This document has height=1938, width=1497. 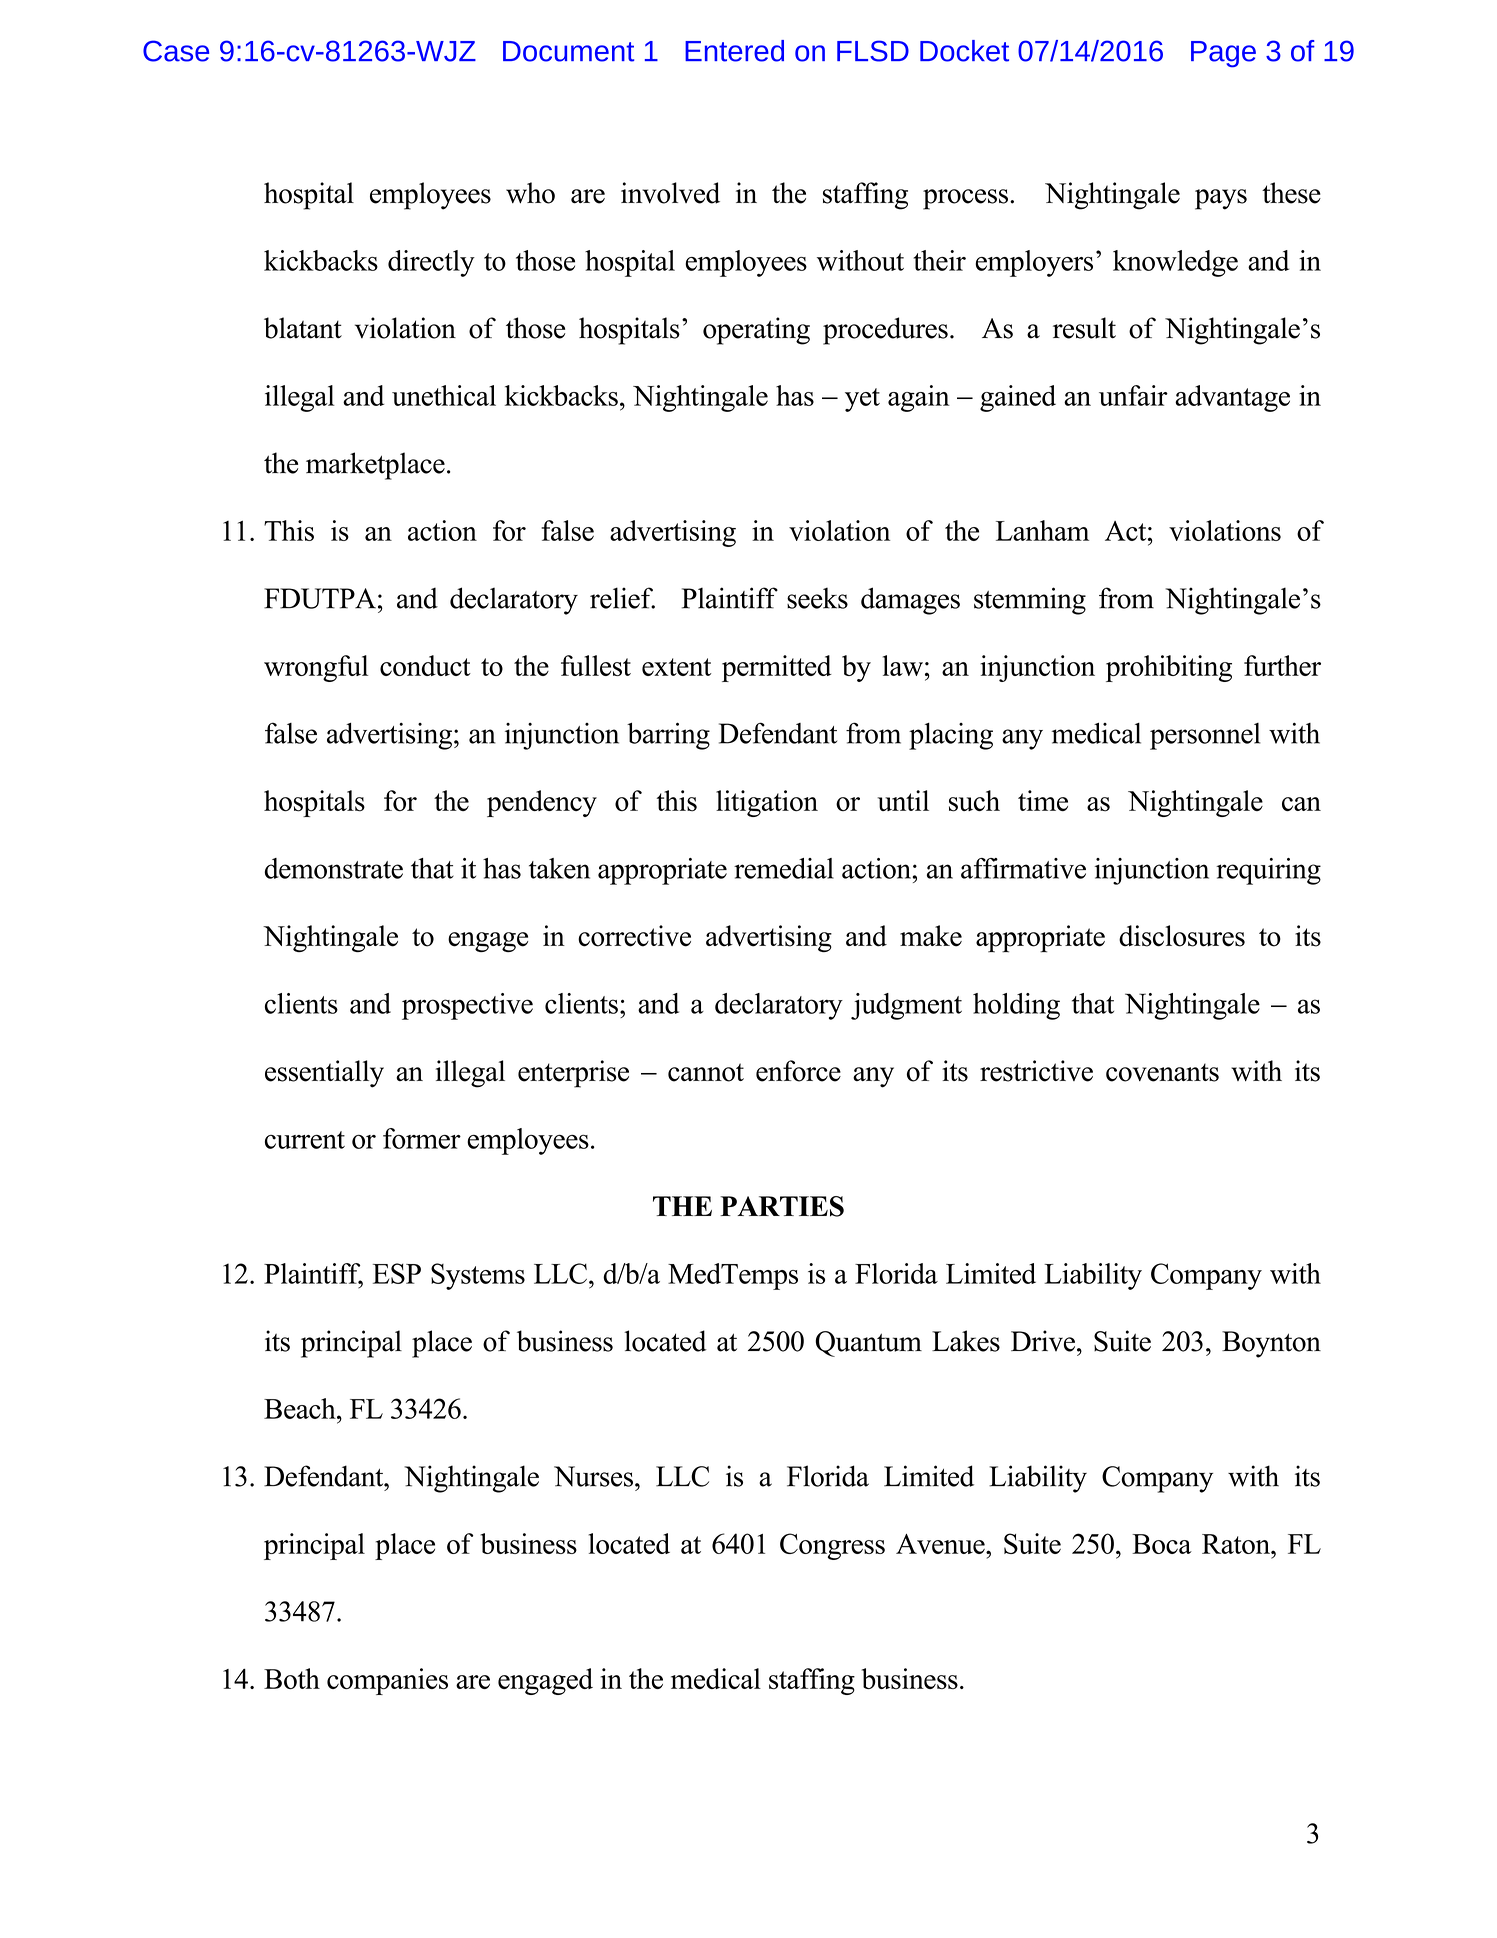 I want to click on cannot, so click(x=706, y=1072).
